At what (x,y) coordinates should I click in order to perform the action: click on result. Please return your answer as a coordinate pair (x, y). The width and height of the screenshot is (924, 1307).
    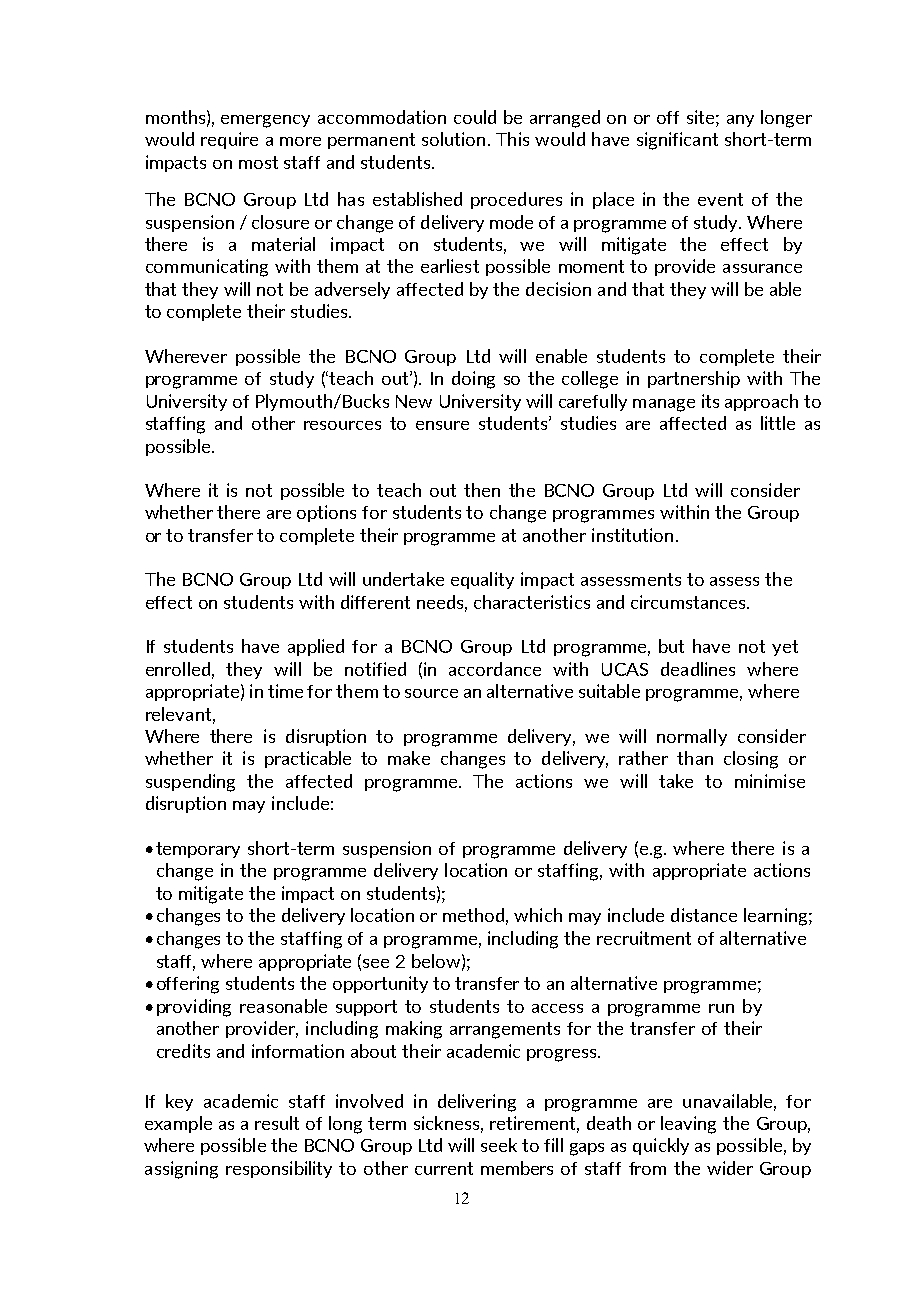
    Looking at the image, I should click on (277, 1123).
